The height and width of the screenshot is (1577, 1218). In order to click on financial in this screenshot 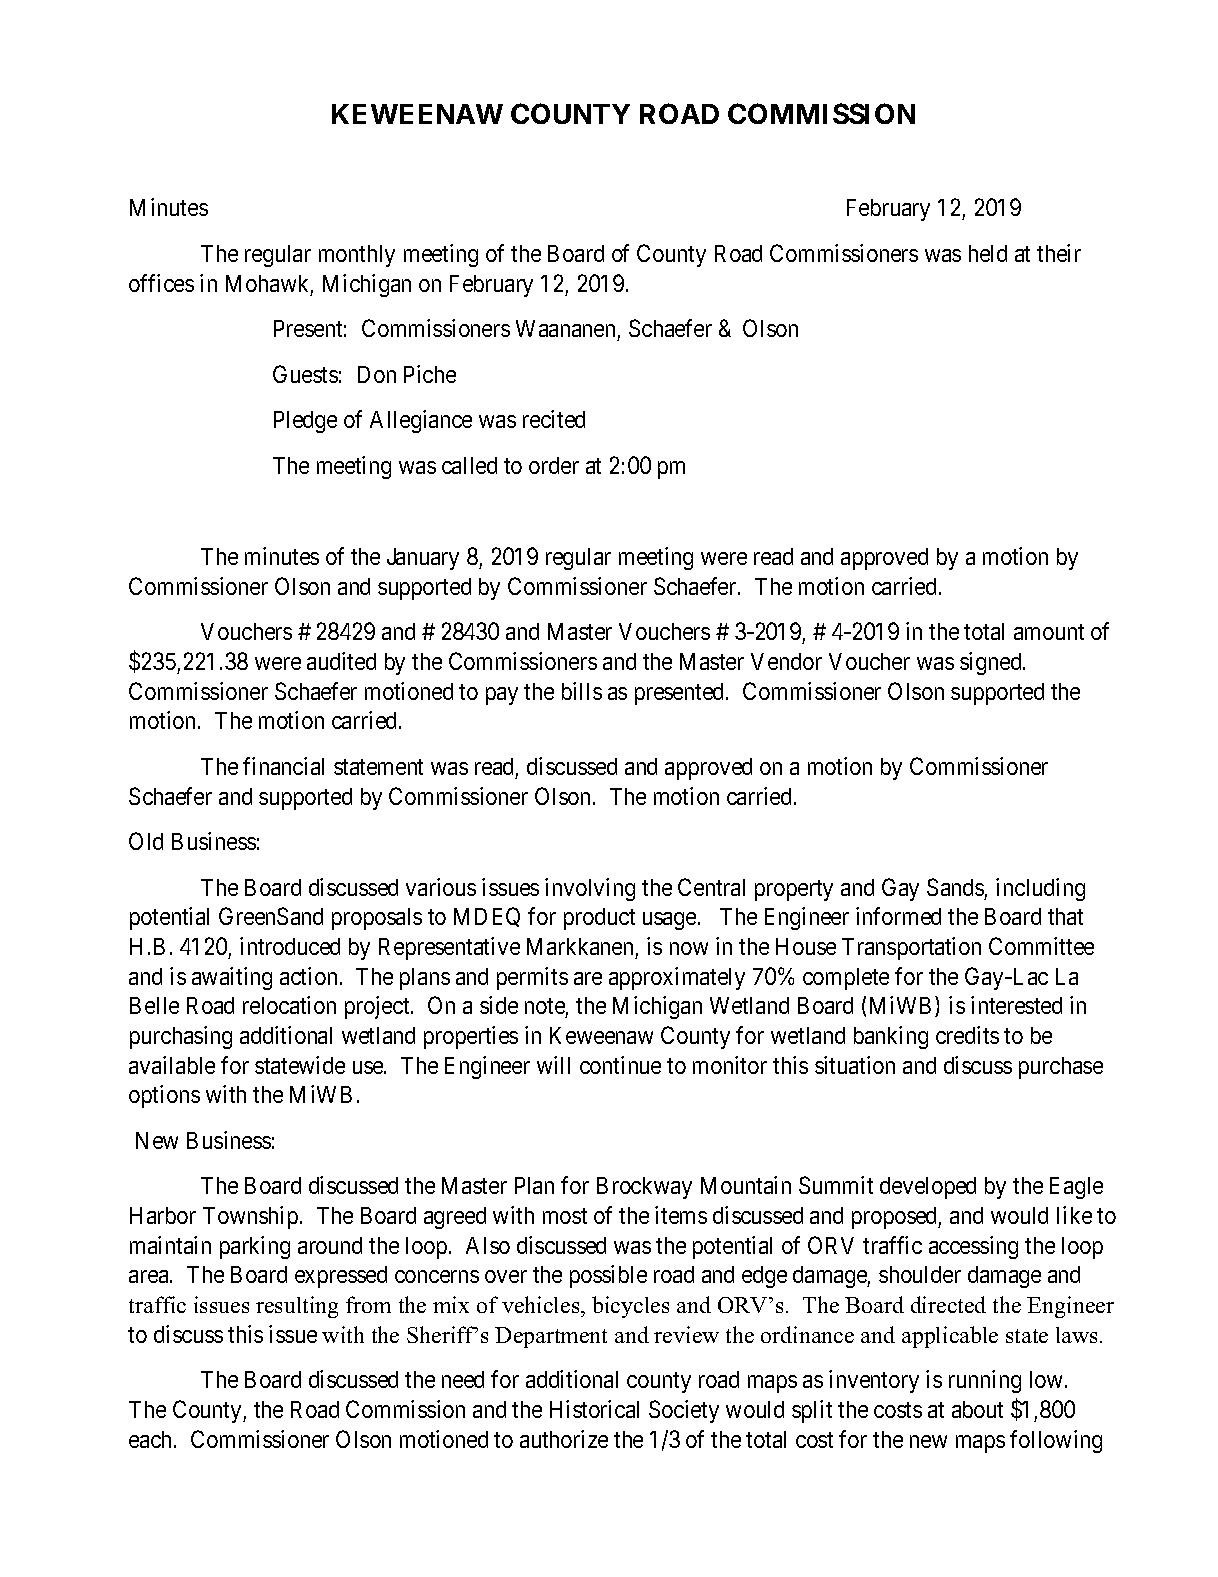, I will do `click(283, 766)`.
